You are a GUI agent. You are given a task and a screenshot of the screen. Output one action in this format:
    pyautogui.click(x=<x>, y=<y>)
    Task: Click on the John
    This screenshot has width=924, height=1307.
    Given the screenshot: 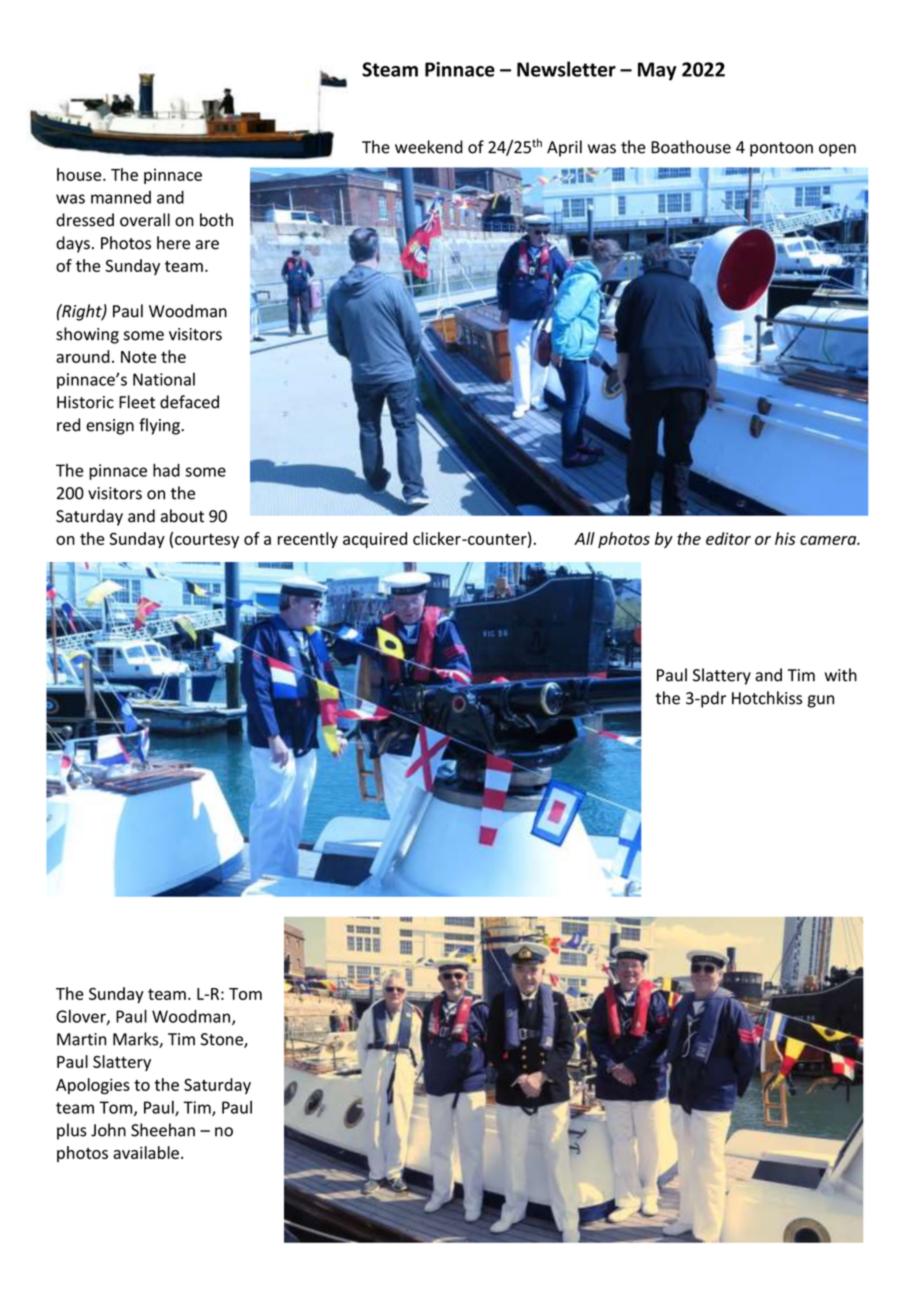 What is the action you would take?
    pyautogui.click(x=108, y=1130)
